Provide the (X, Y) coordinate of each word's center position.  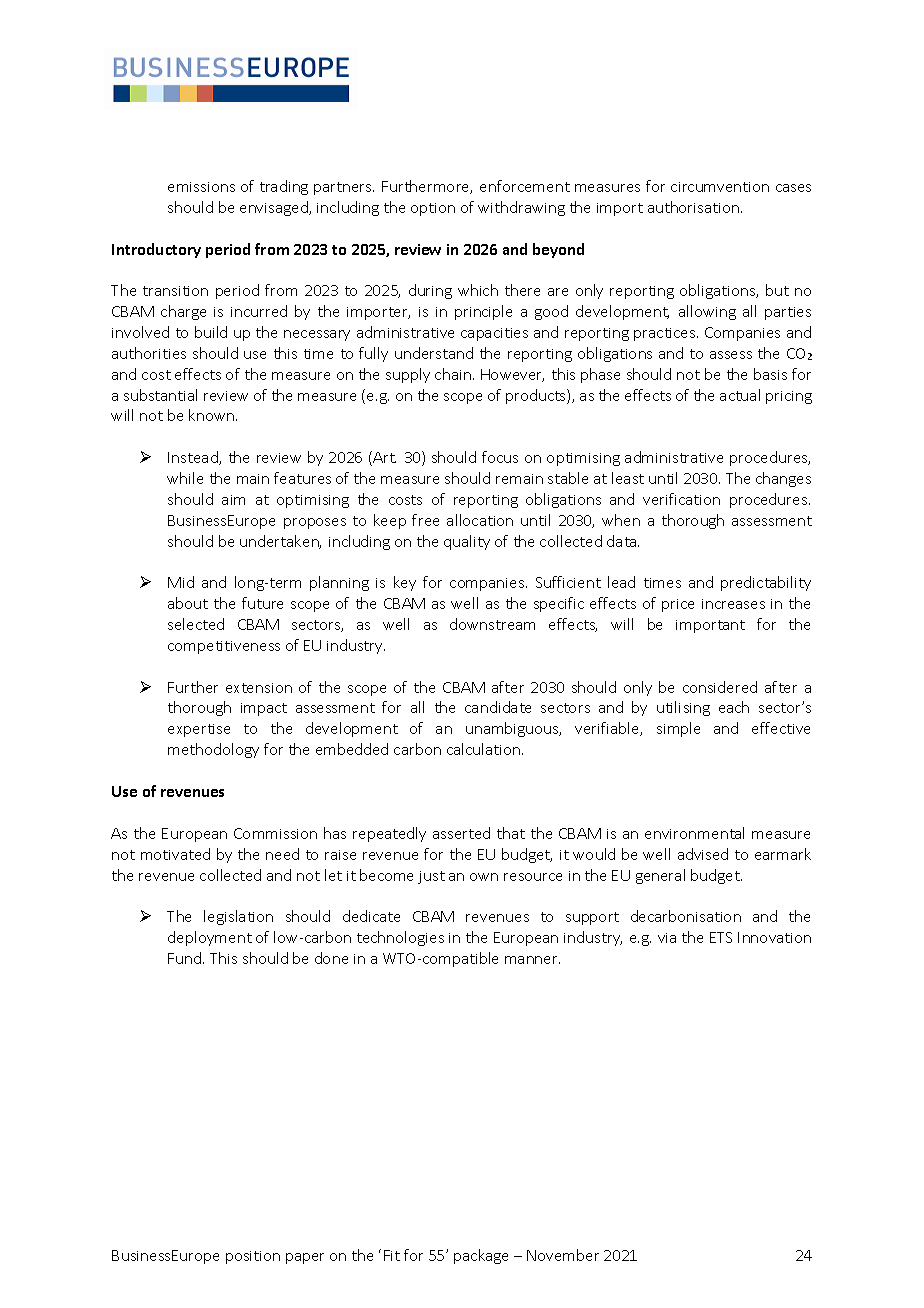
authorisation (695, 207)
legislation (238, 917)
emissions (201, 187)
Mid (181, 582)
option (433, 209)
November (563, 1255)
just (431, 877)
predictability (766, 583)
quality (467, 542)
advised (703, 854)
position (253, 1257)
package (481, 1256)
